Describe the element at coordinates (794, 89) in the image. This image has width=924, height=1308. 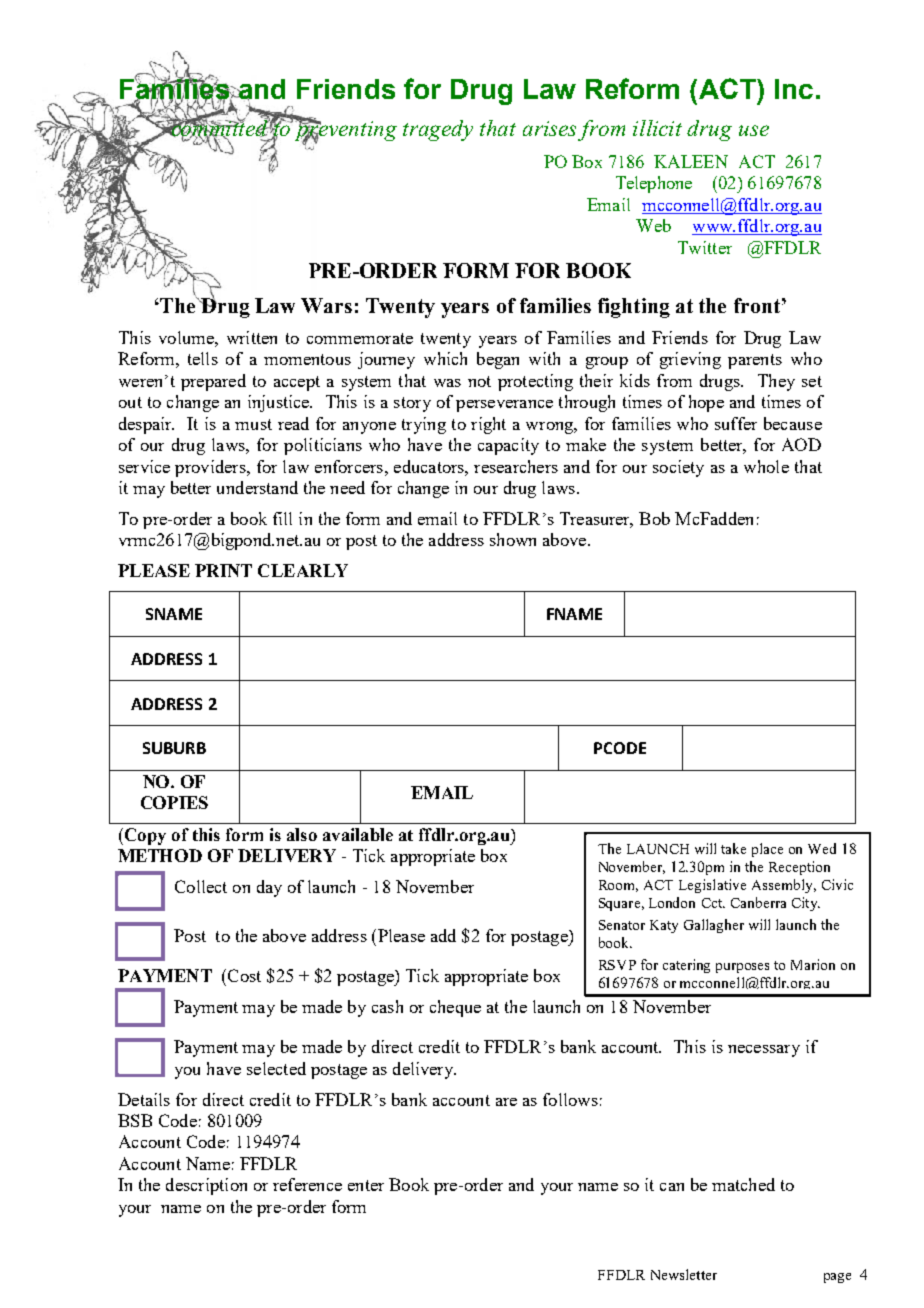
I see `Inc` at that location.
